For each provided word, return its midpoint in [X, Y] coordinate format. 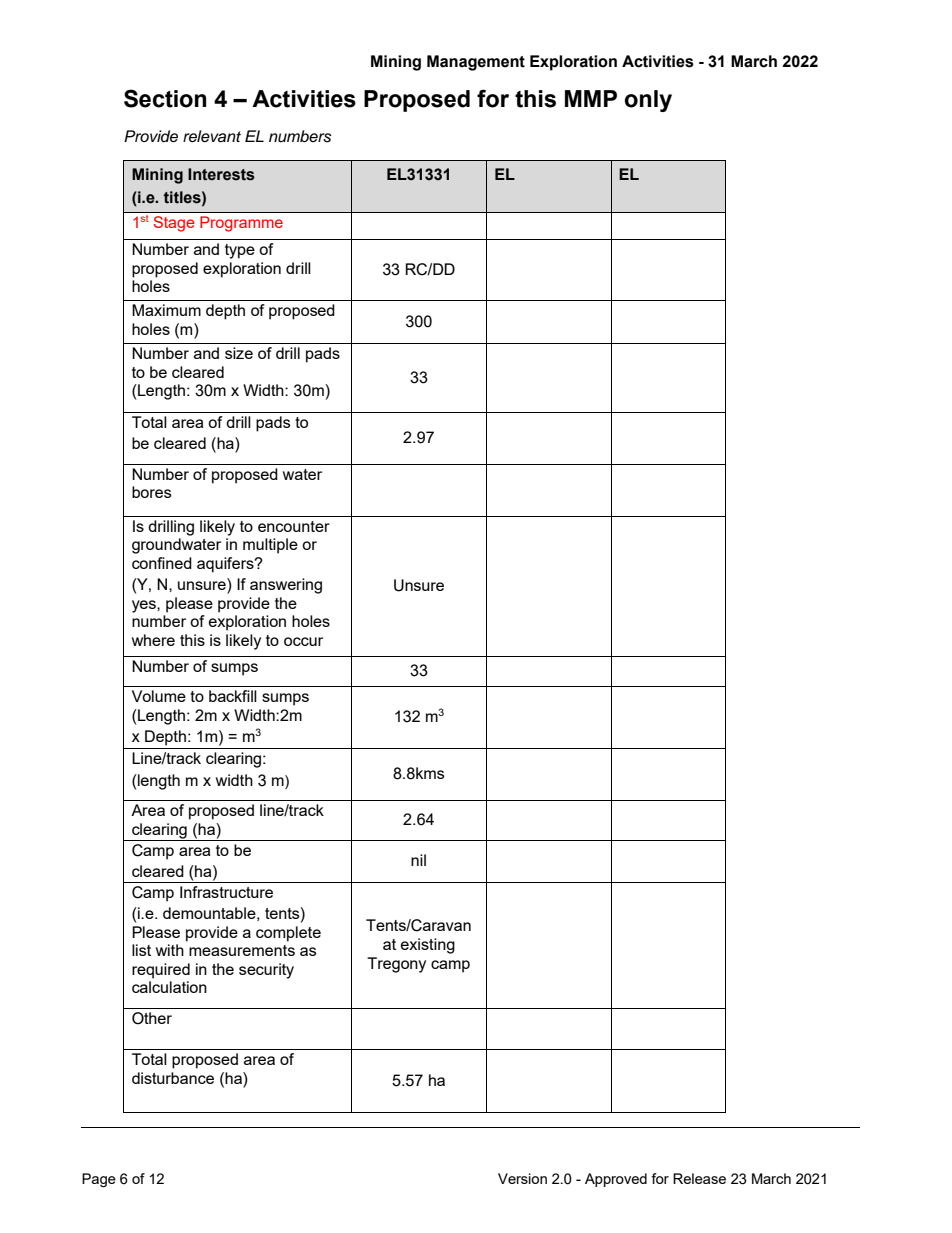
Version [522, 1178]
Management [476, 63]
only [648, 101]
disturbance [173, 1078]
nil [418, 860]
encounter [294, 526]
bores [151, 492]
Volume [159, 696]
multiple [270, 546]
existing [428, 946]
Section [165, 98]
